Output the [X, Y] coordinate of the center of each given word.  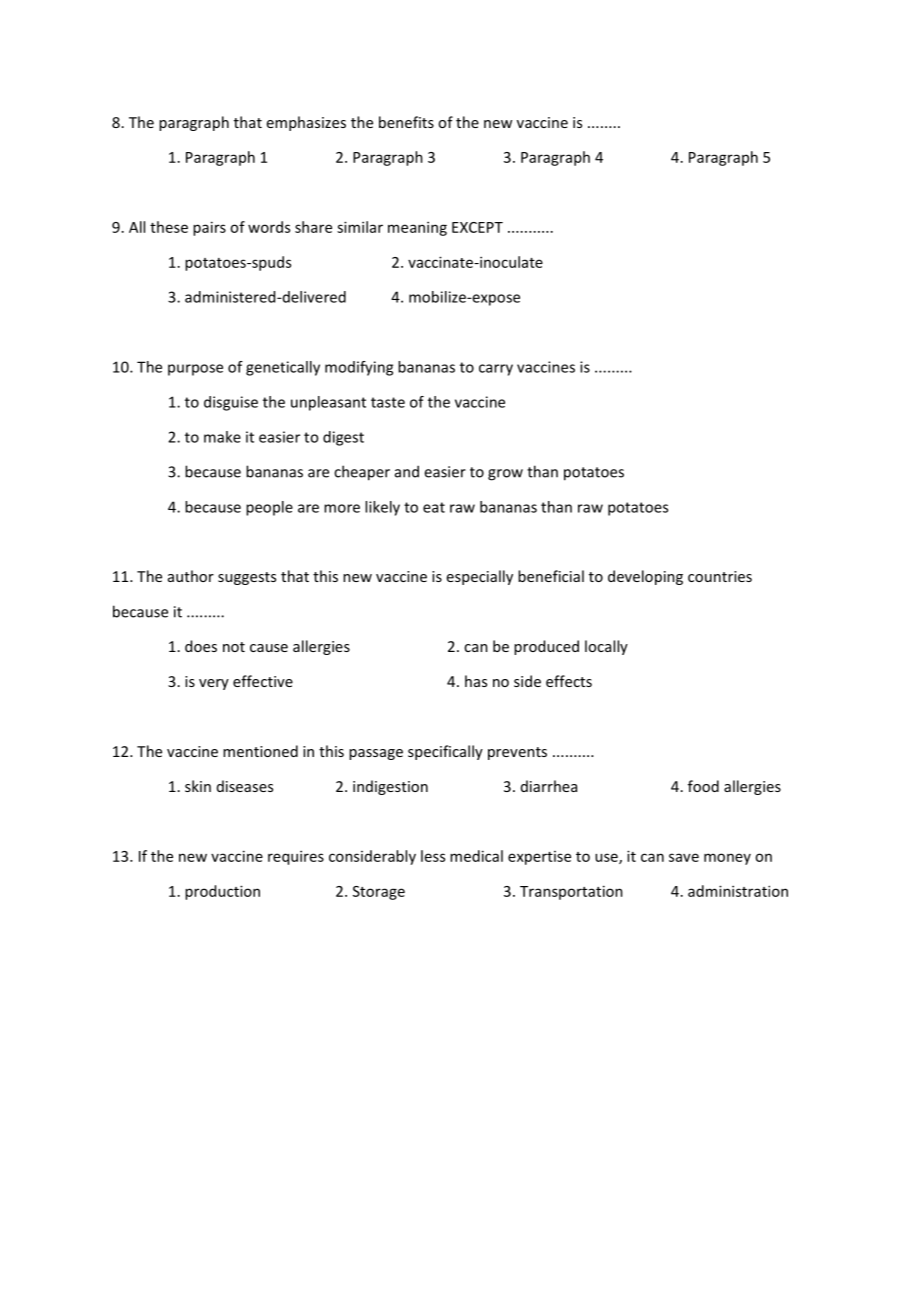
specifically [445, 752]
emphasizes [306, 123]
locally [606, 647]
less [433, 856]
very [214, 684]
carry [496, 370]
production [222, 892]
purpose [195, 370]
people [269, 508]
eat [434, 507]
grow [505, 475]
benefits [406, 122]
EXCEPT [477, 227]
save [684, 857]
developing [645, 577]
